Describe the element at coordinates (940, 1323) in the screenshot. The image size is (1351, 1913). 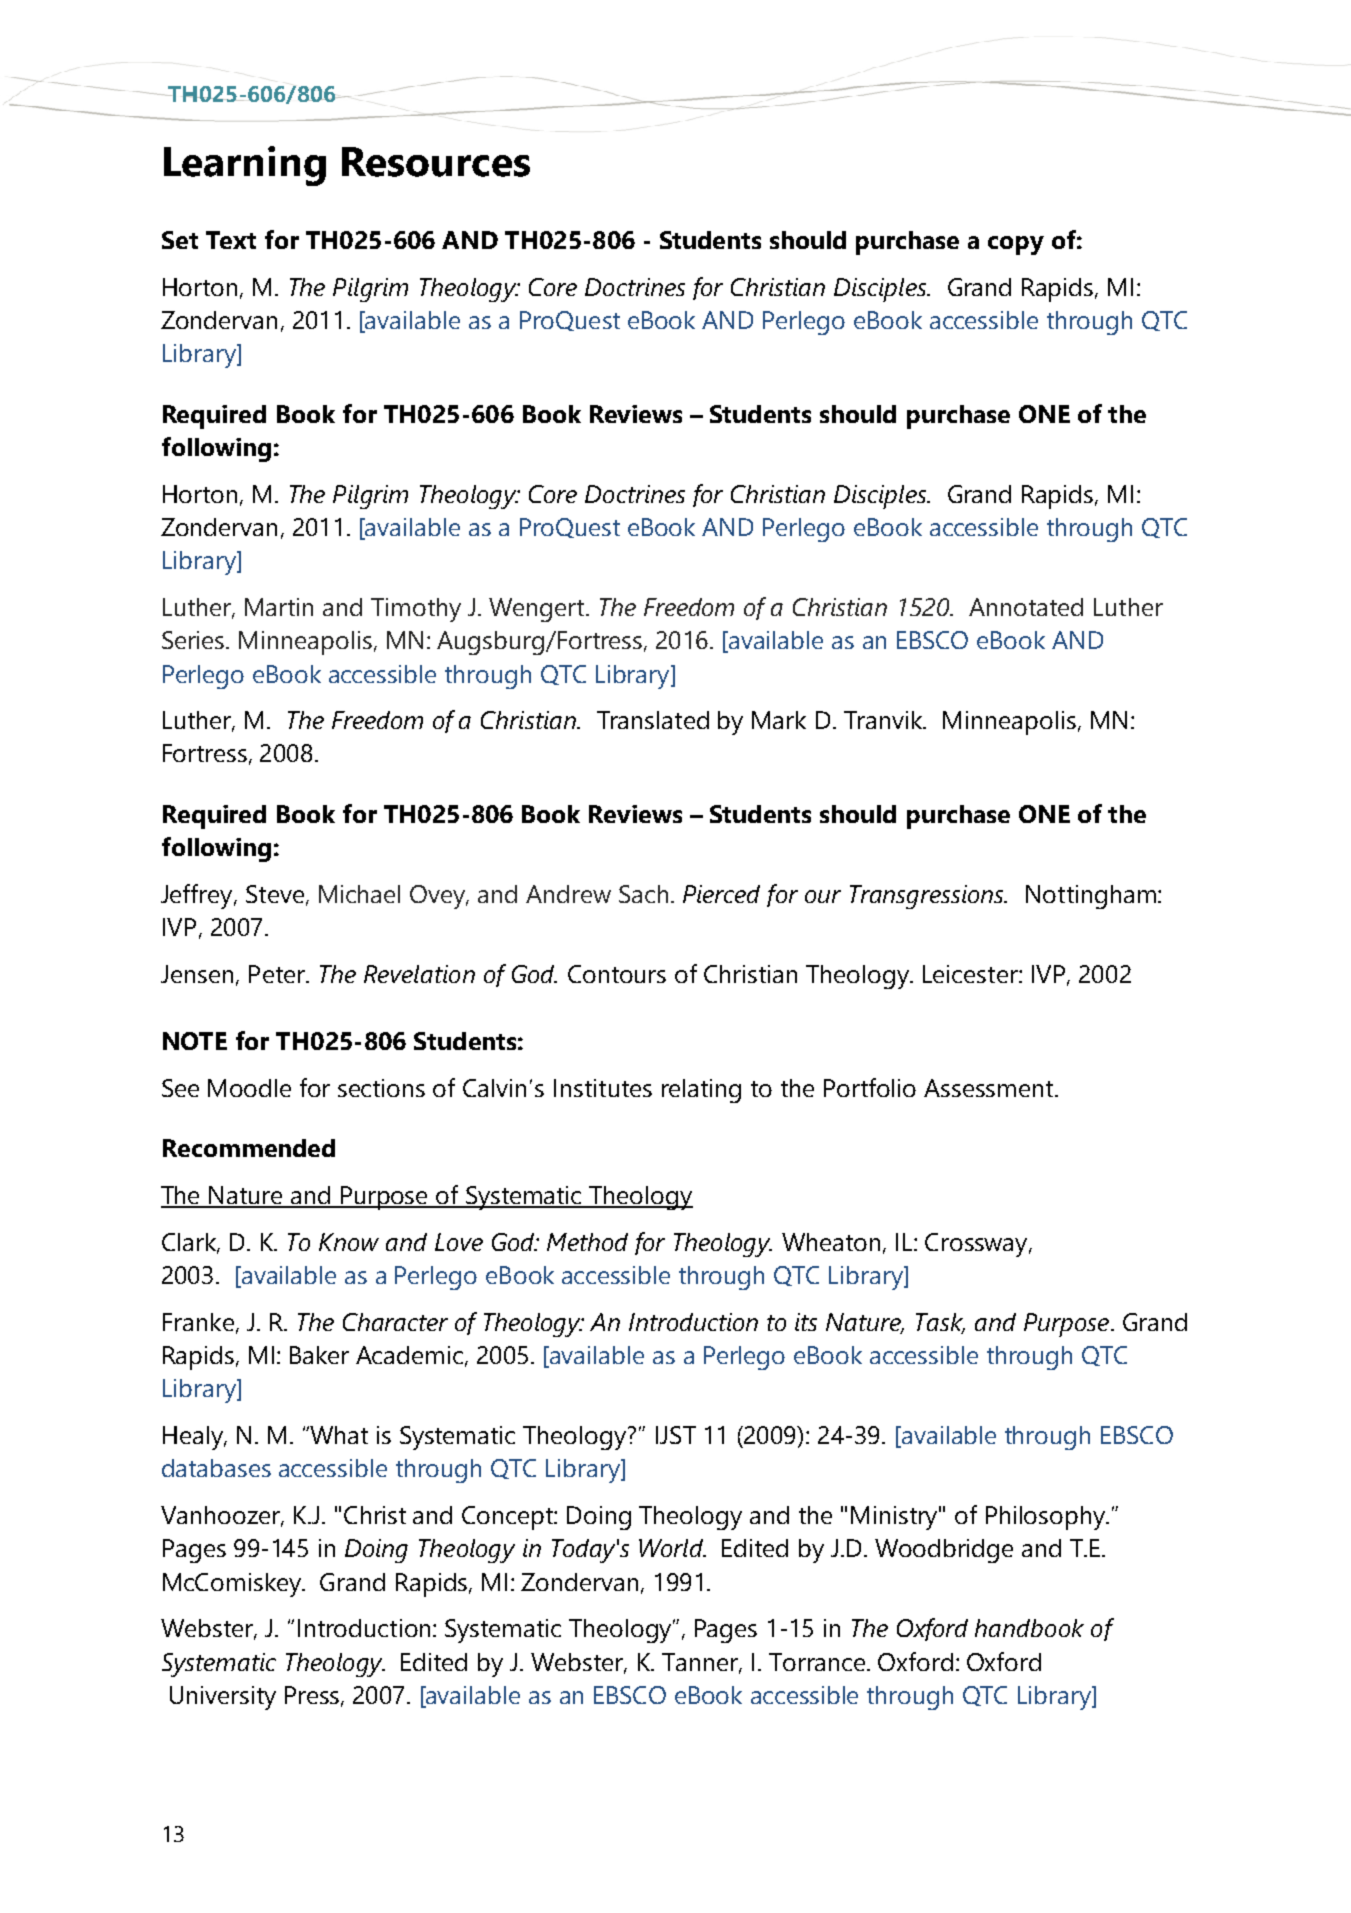
I see `Task` at that location.
